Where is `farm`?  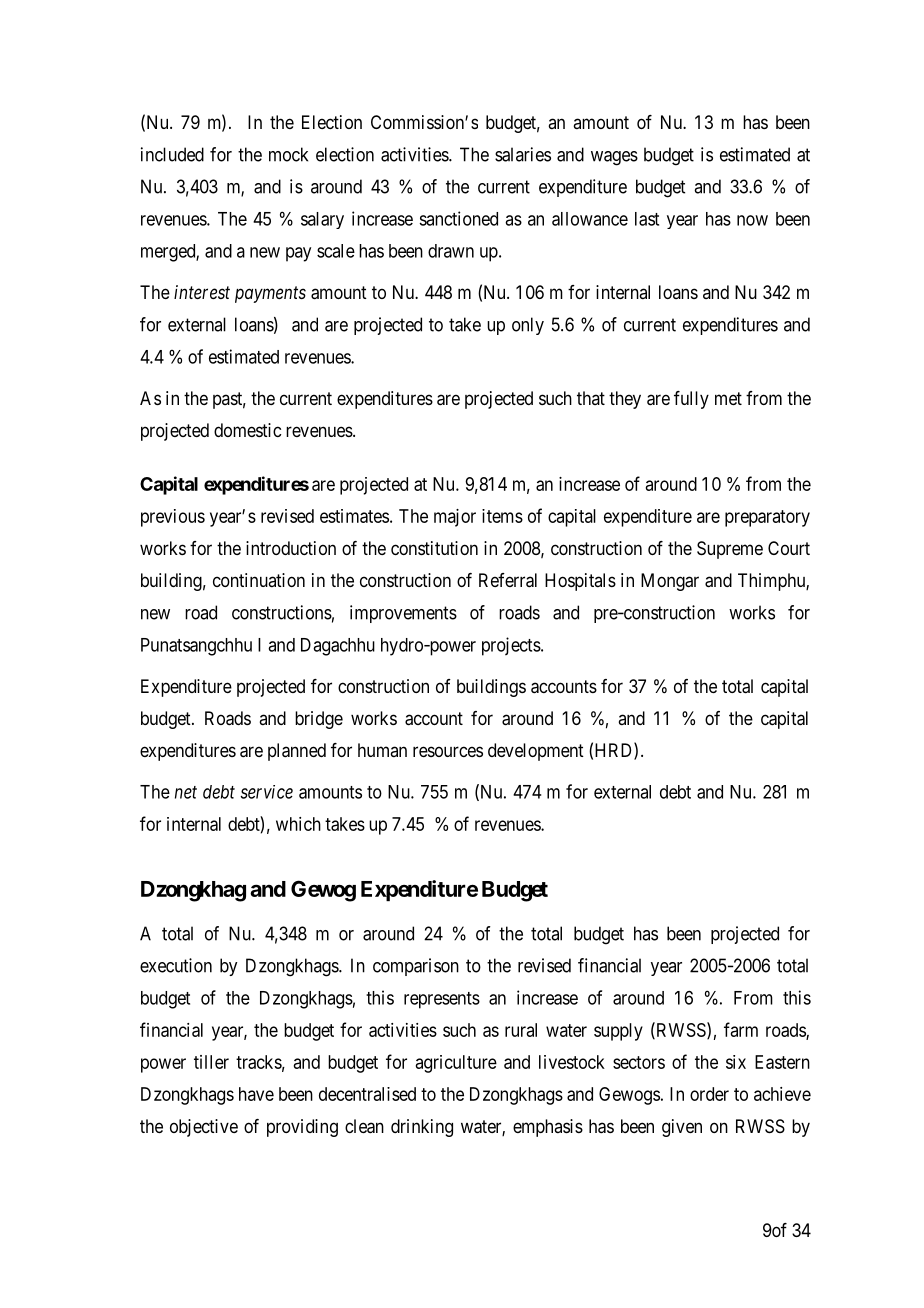 farm is located at coordinates (741, 1029).
